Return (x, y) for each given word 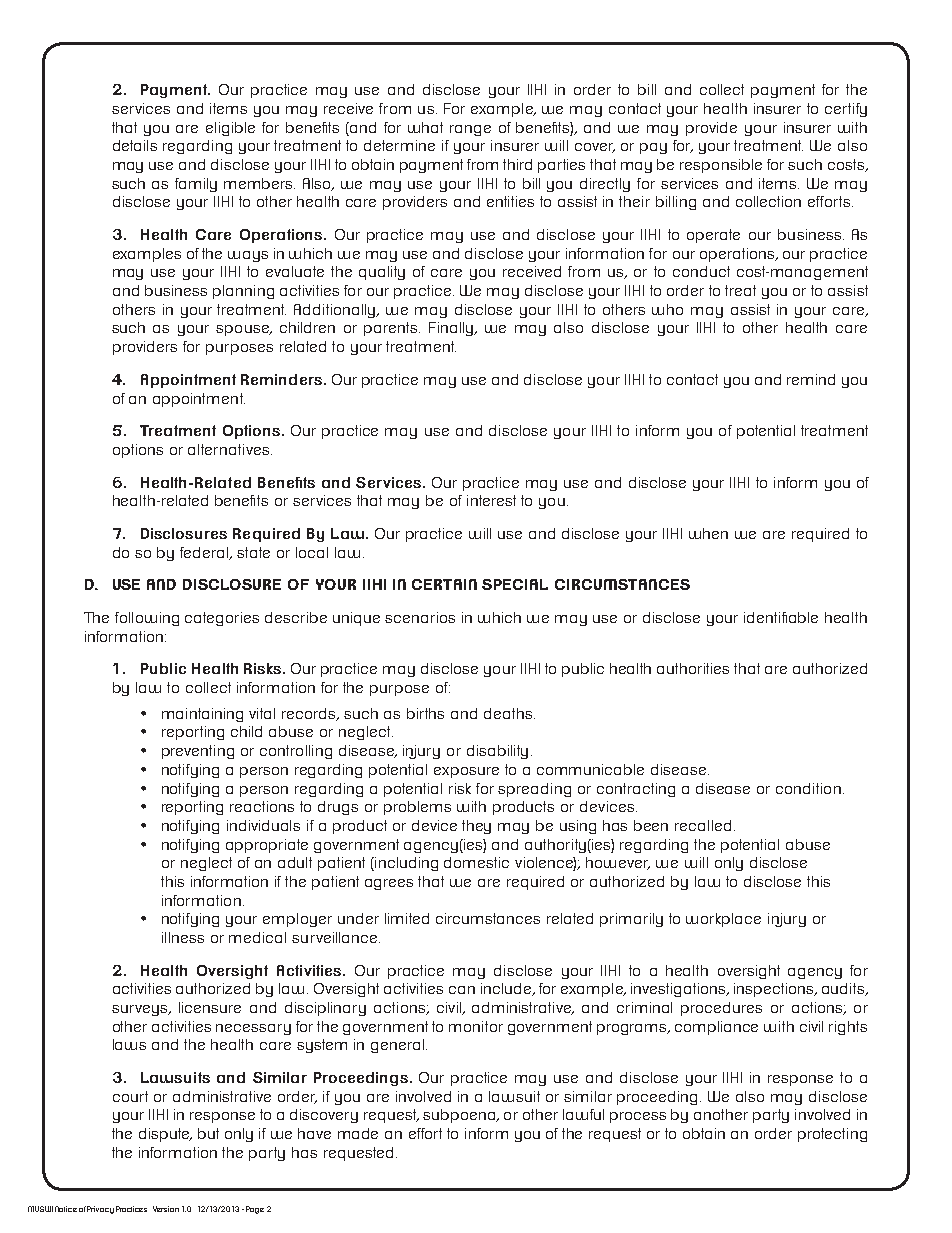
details (135, 145)
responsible (721, 166)
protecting (832, 1135)
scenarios (420, 617)
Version (166, 1209)
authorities (693, 668)
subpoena (460, 1116)
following (147, 619)
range (470, 130)
